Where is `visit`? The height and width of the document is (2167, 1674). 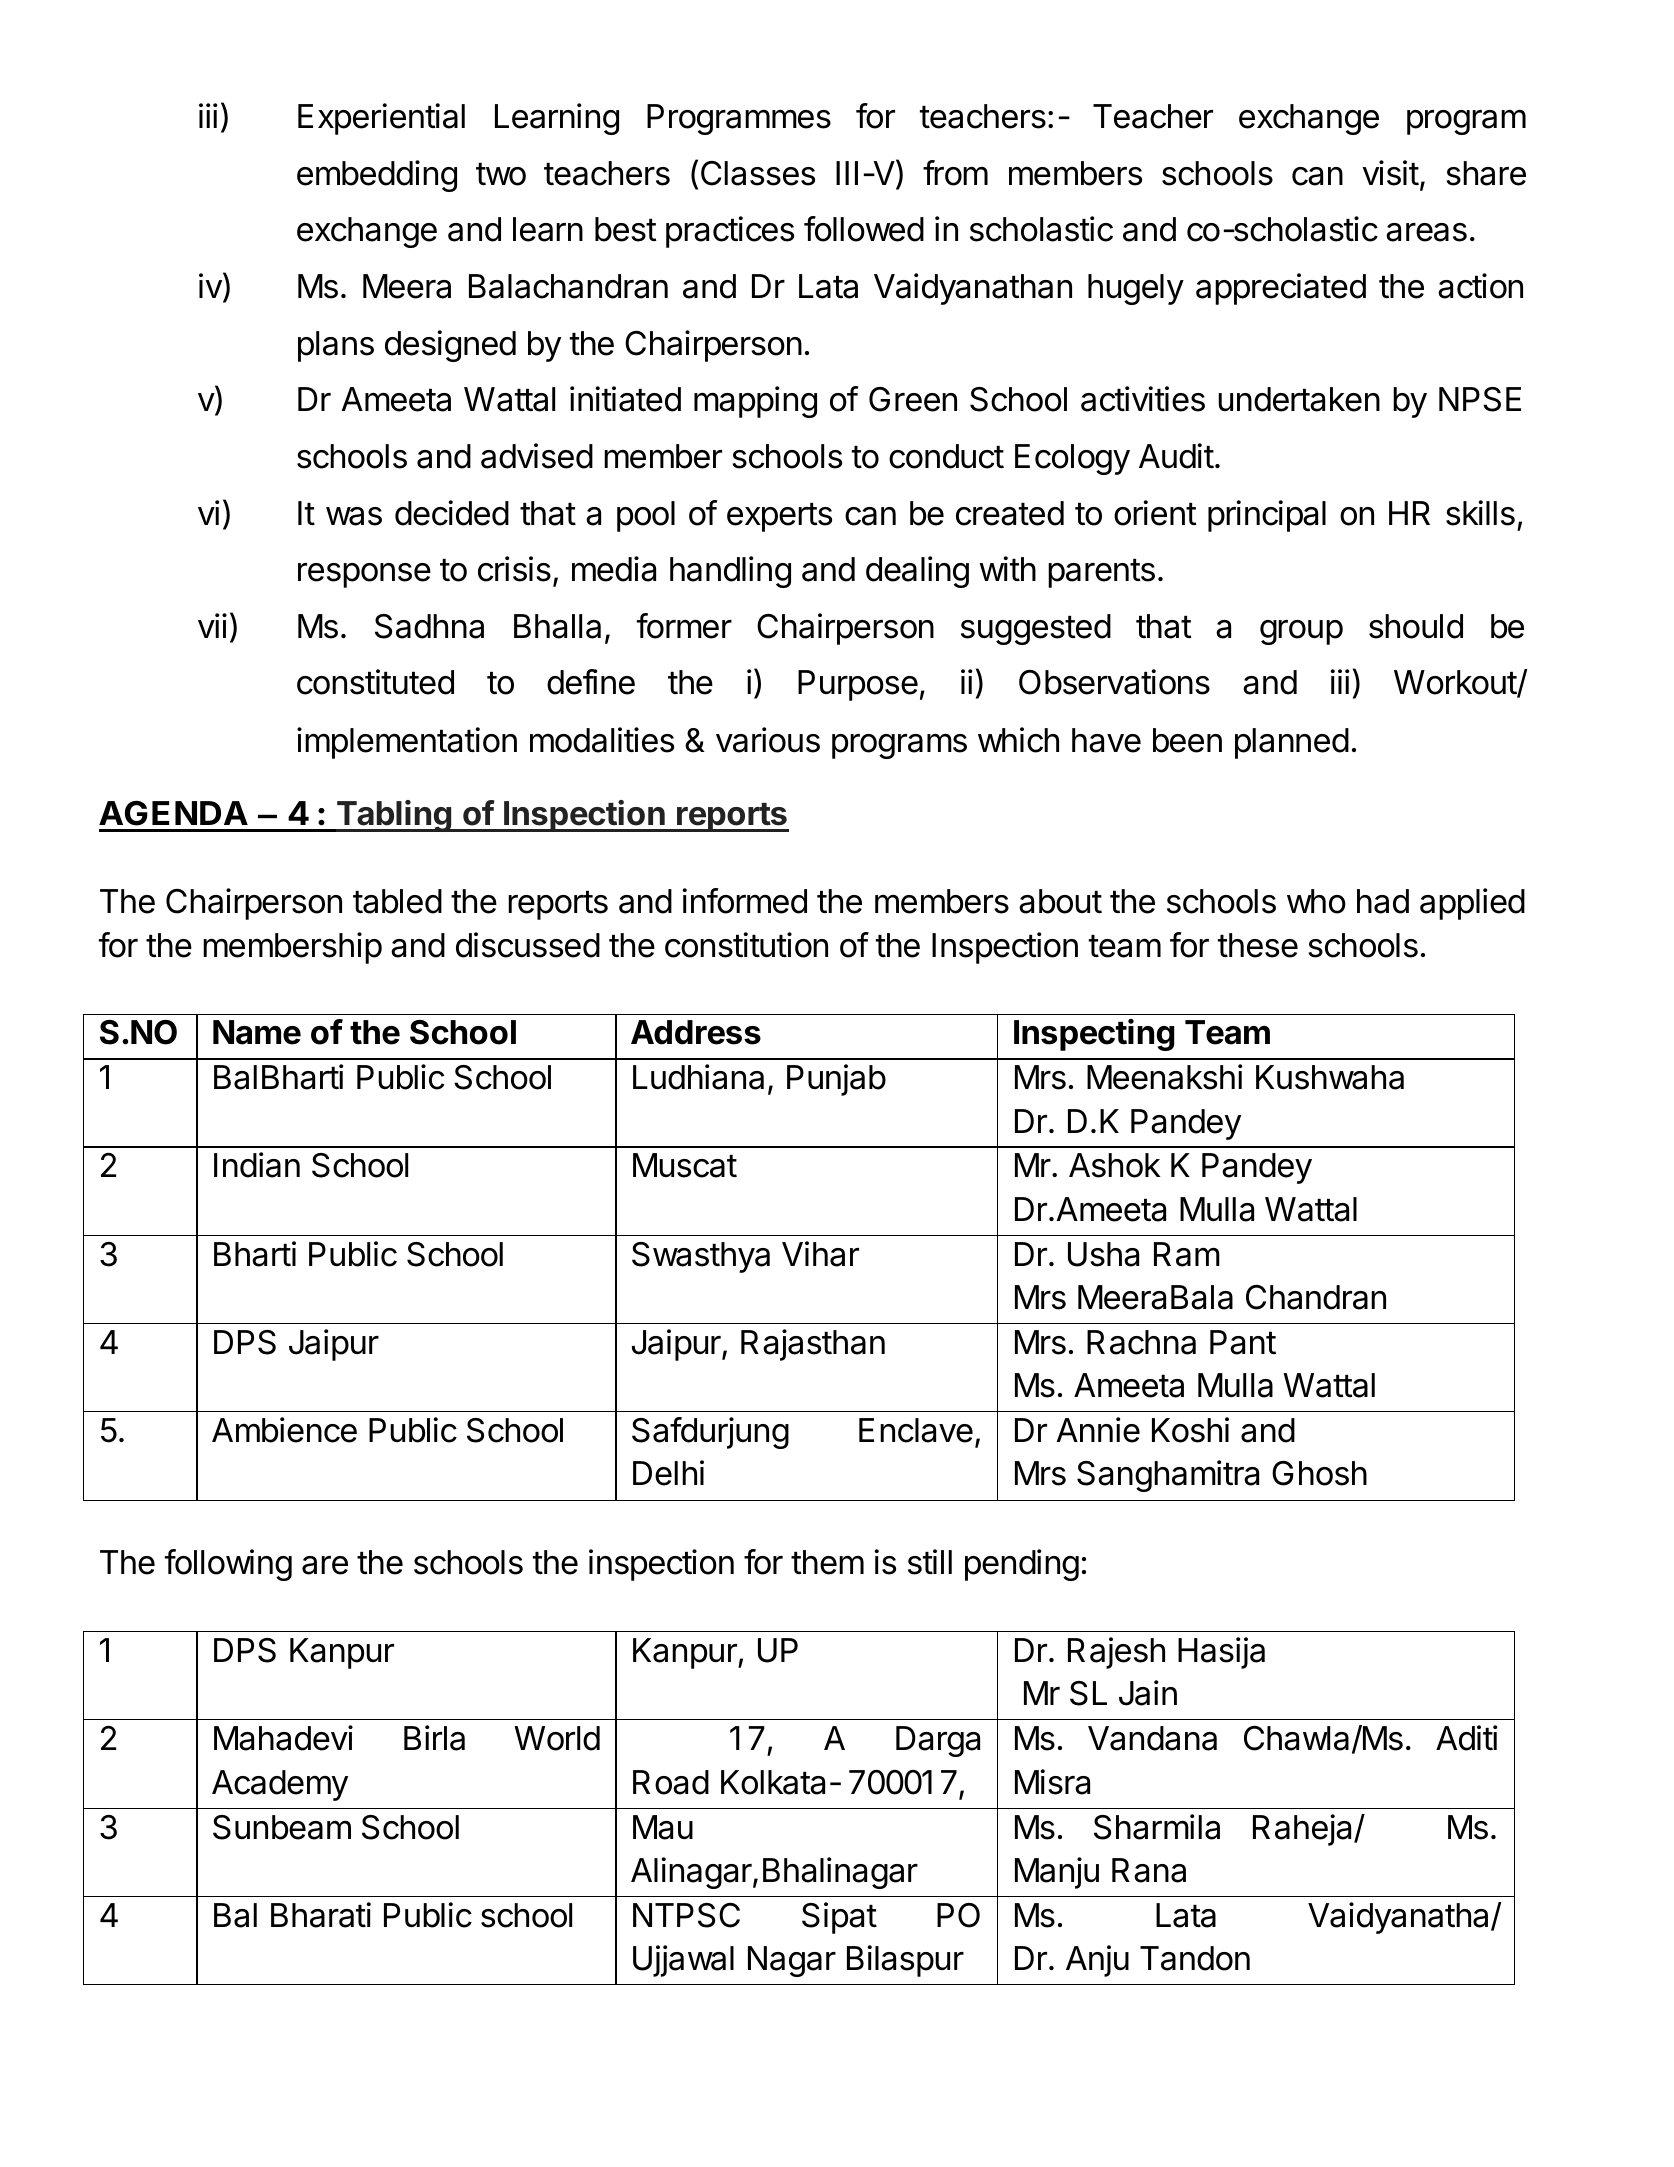 visit is located at coordinates (1391, 173).
